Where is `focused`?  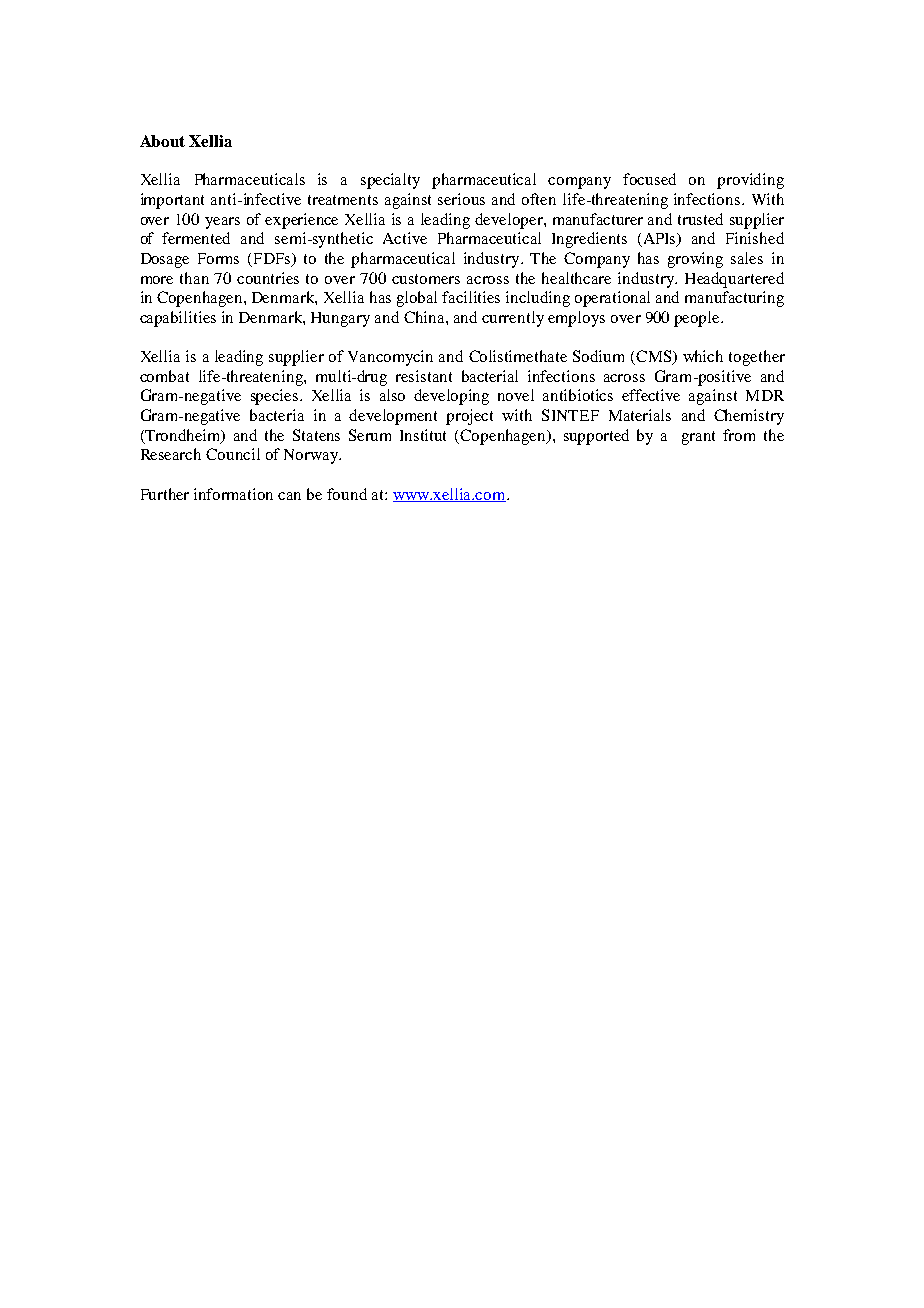
focused is located at coordinates (649, 179).
